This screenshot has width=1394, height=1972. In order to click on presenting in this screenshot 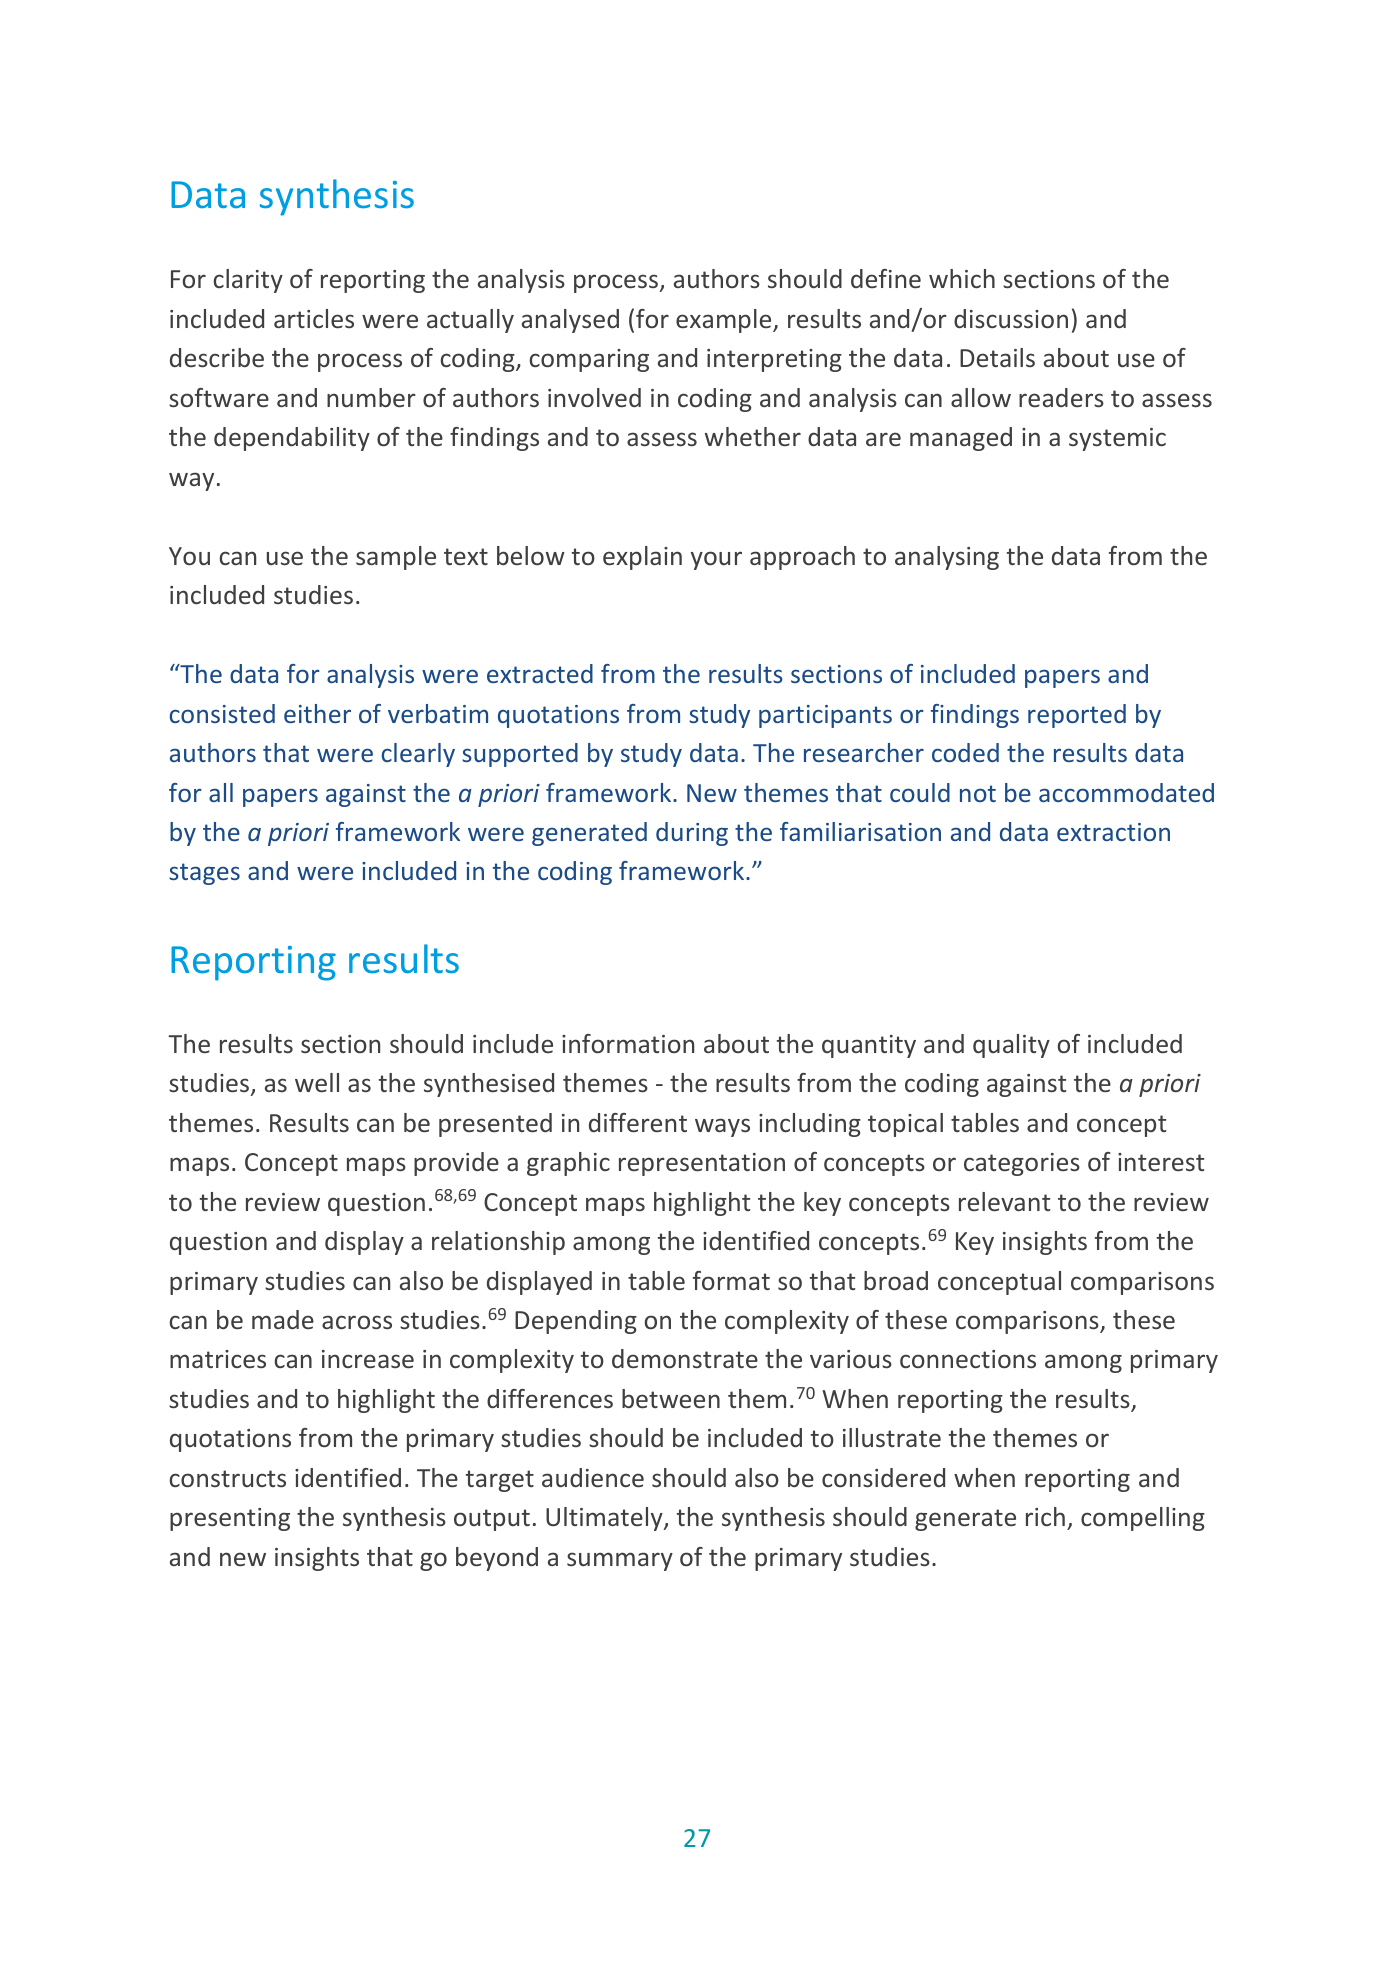, I will do `click(230, 1519)`.
